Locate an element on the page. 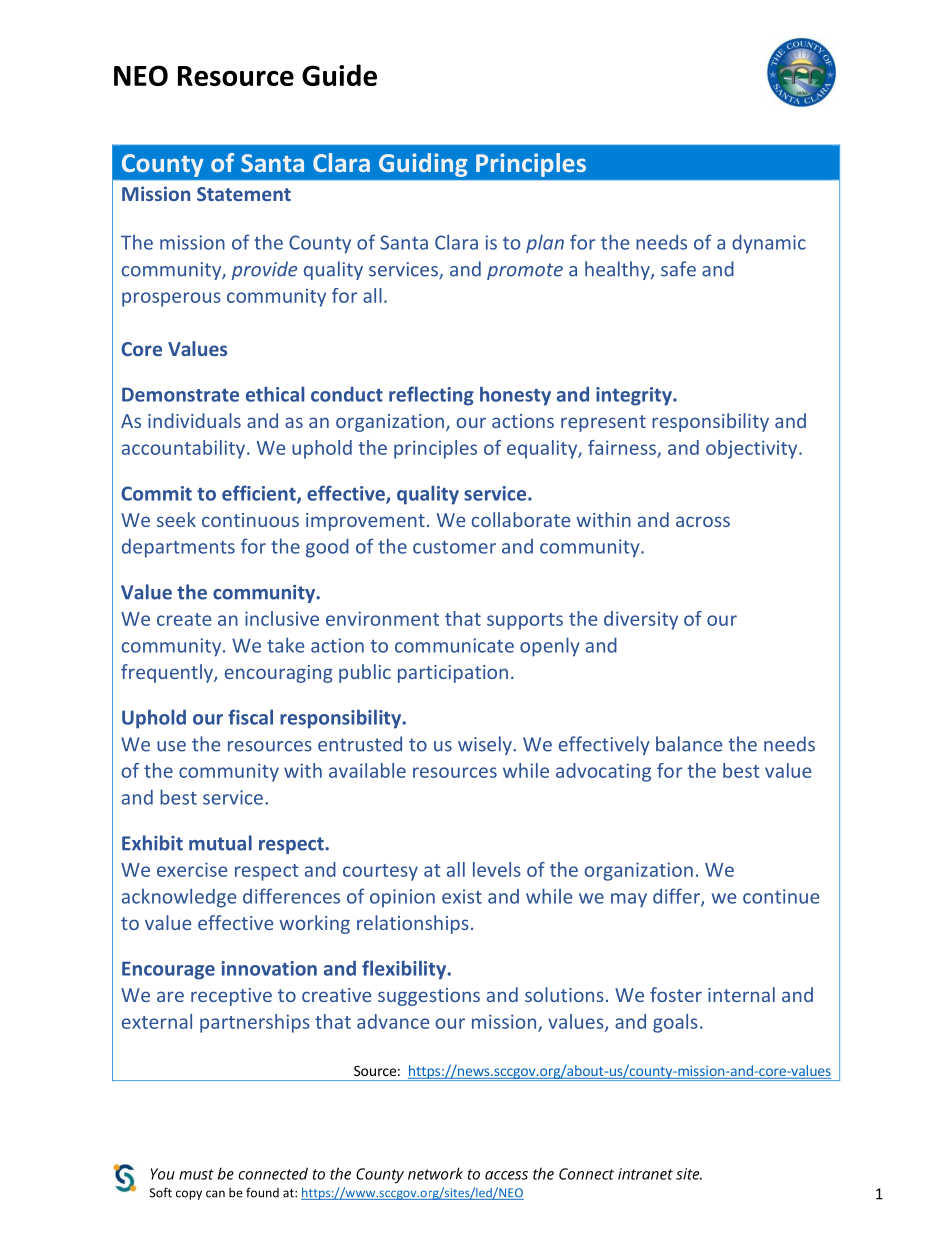 The image size is (952, 1233). create is located at coordinates (184, 619).
